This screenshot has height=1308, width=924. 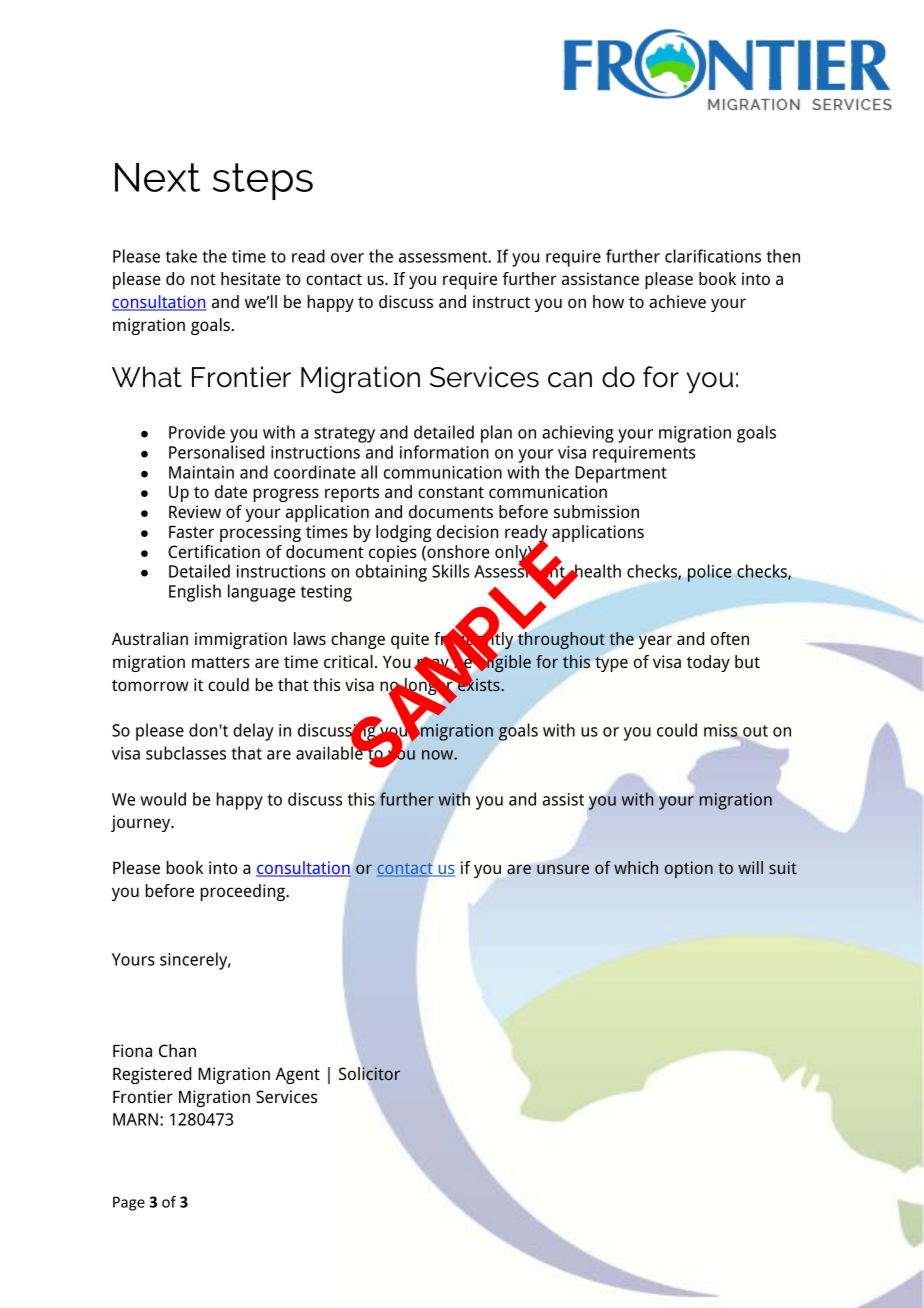 I want to click on Next, so click(x=157, y=177).
